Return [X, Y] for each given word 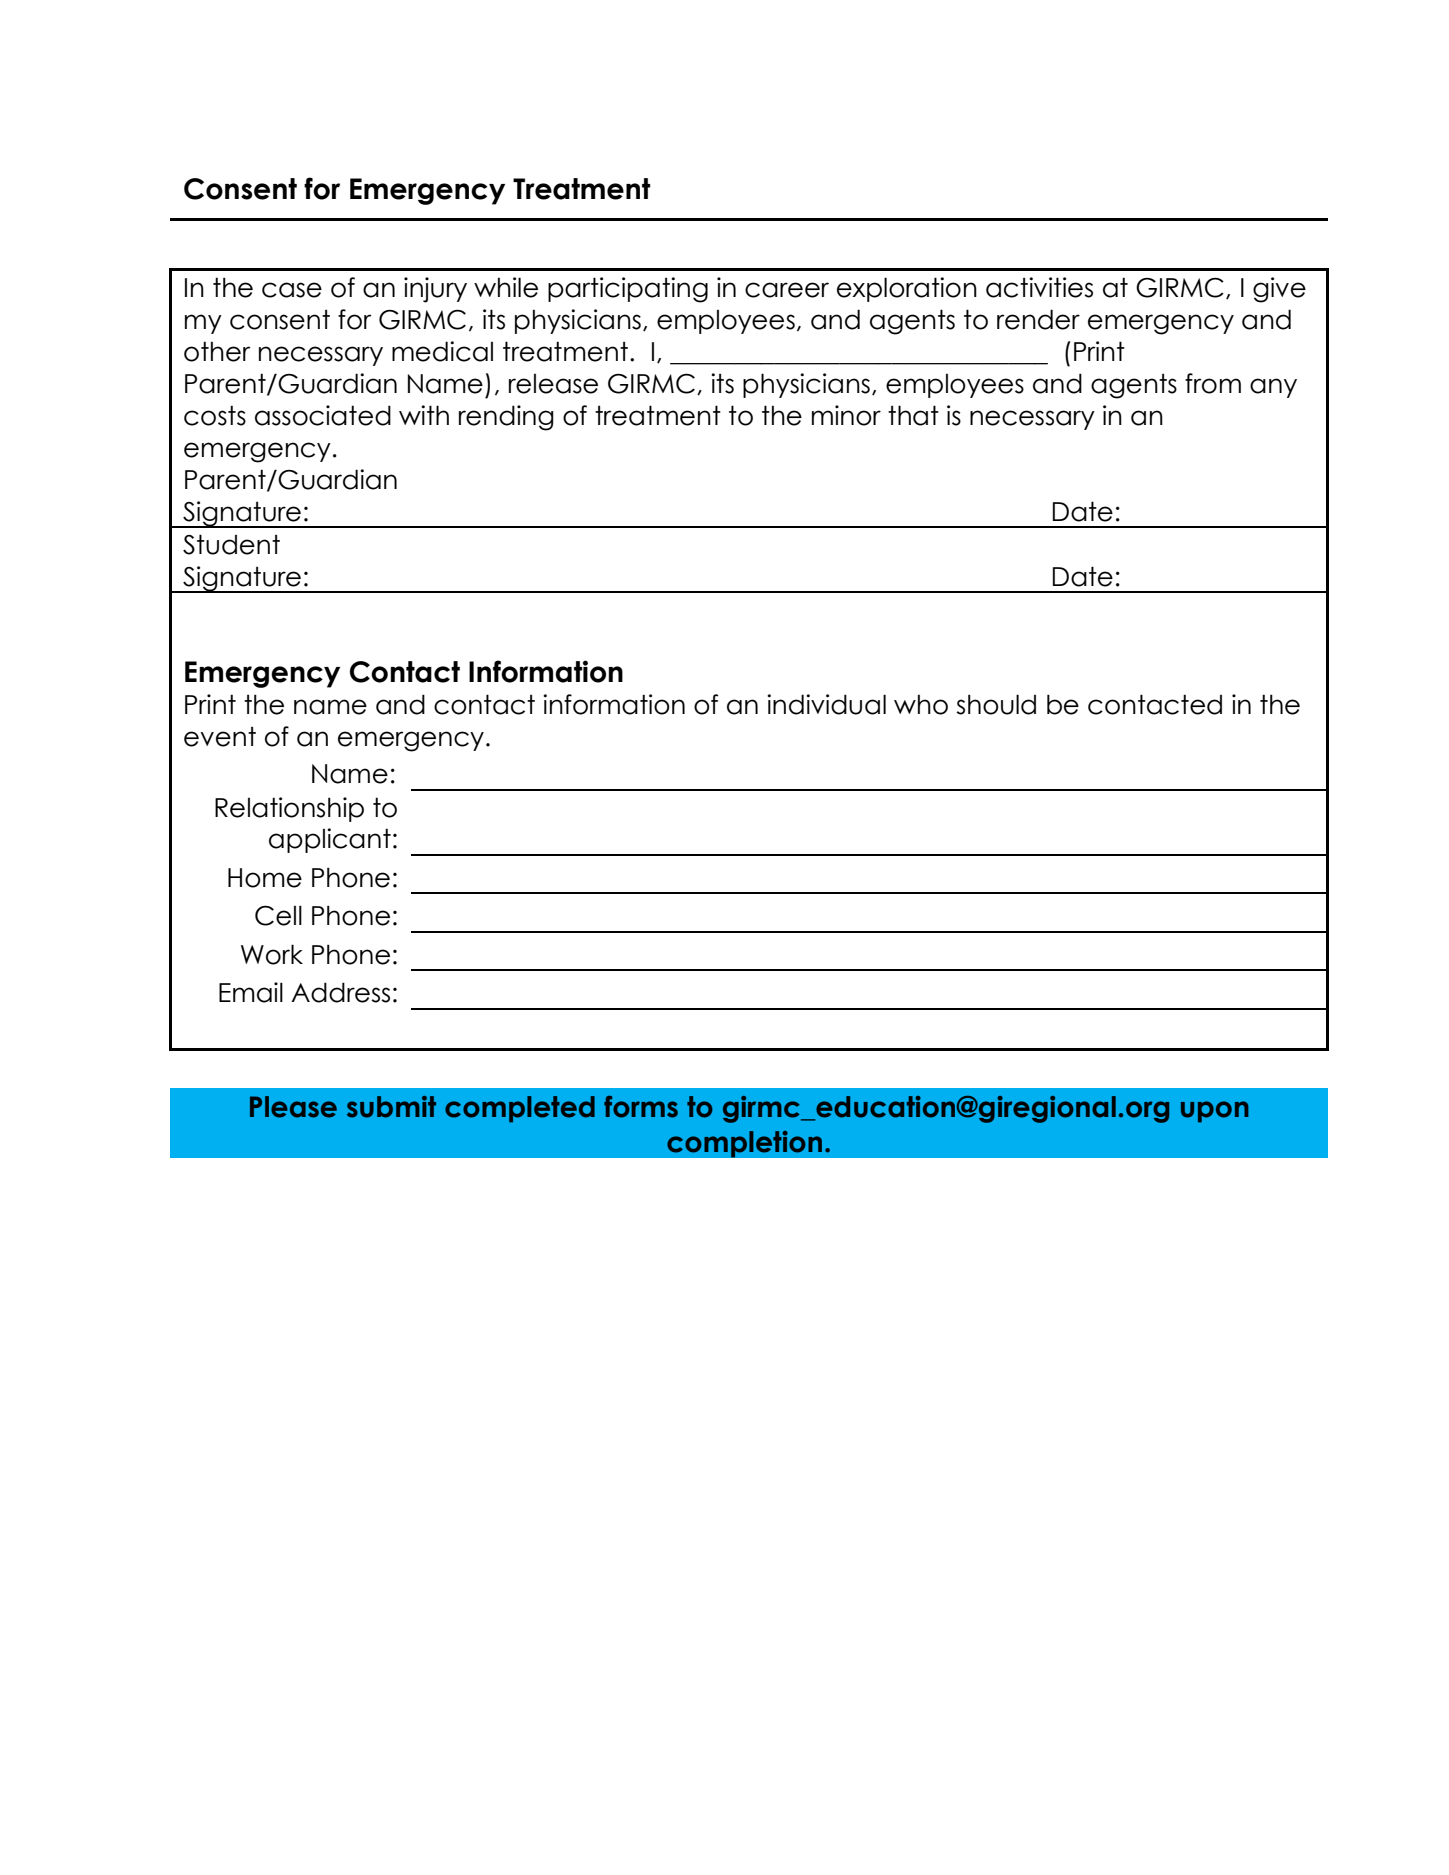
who [921, 704]
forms [641, 1107]
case [292, 290]
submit [391, 1107]
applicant [330, 840]
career [787, 290]
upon [1215, 1112]
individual [826, 704]
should [996, 704]
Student [231, 544]
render [1038, 319]
